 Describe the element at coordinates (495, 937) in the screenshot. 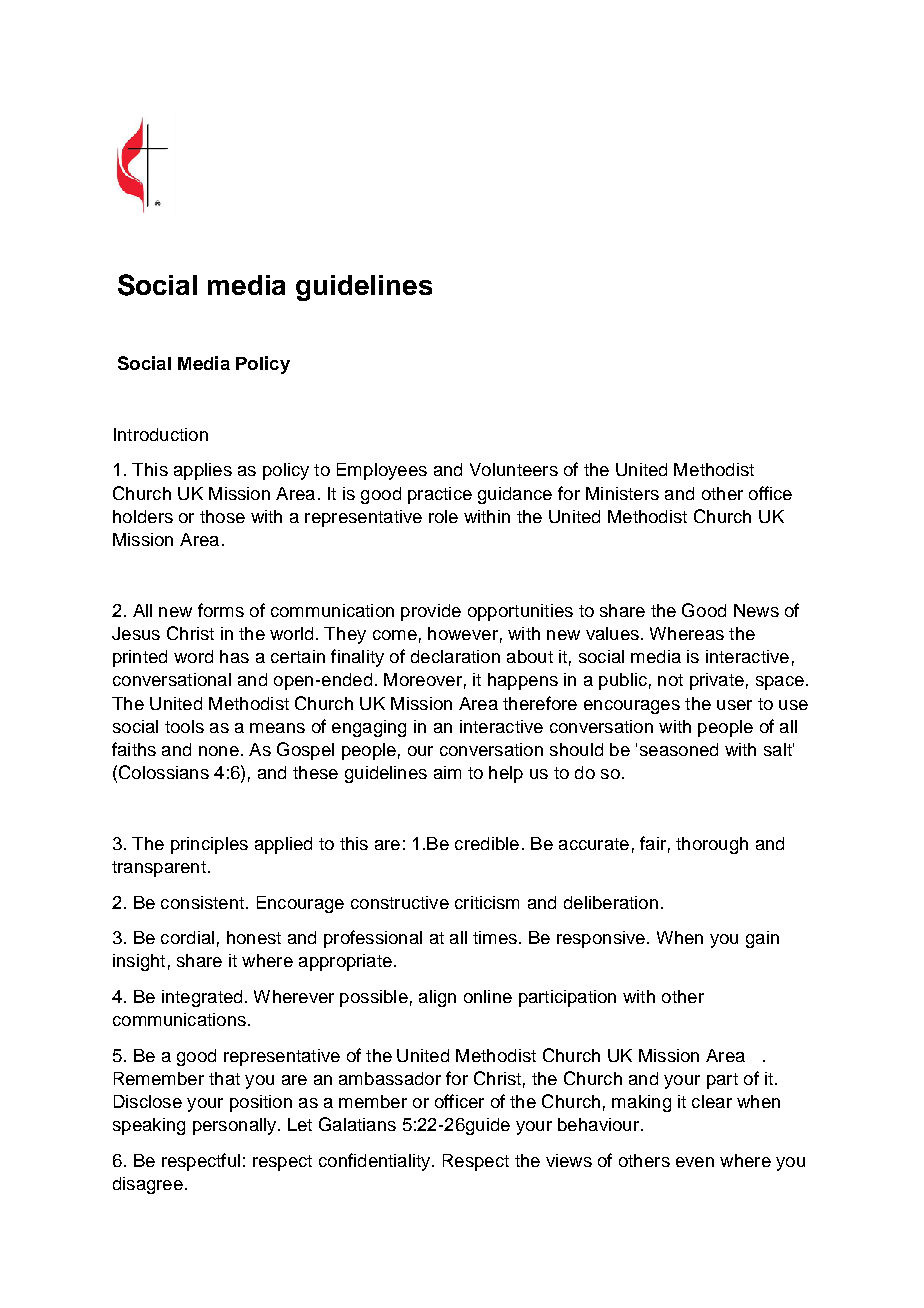

I see `times` at that location.
